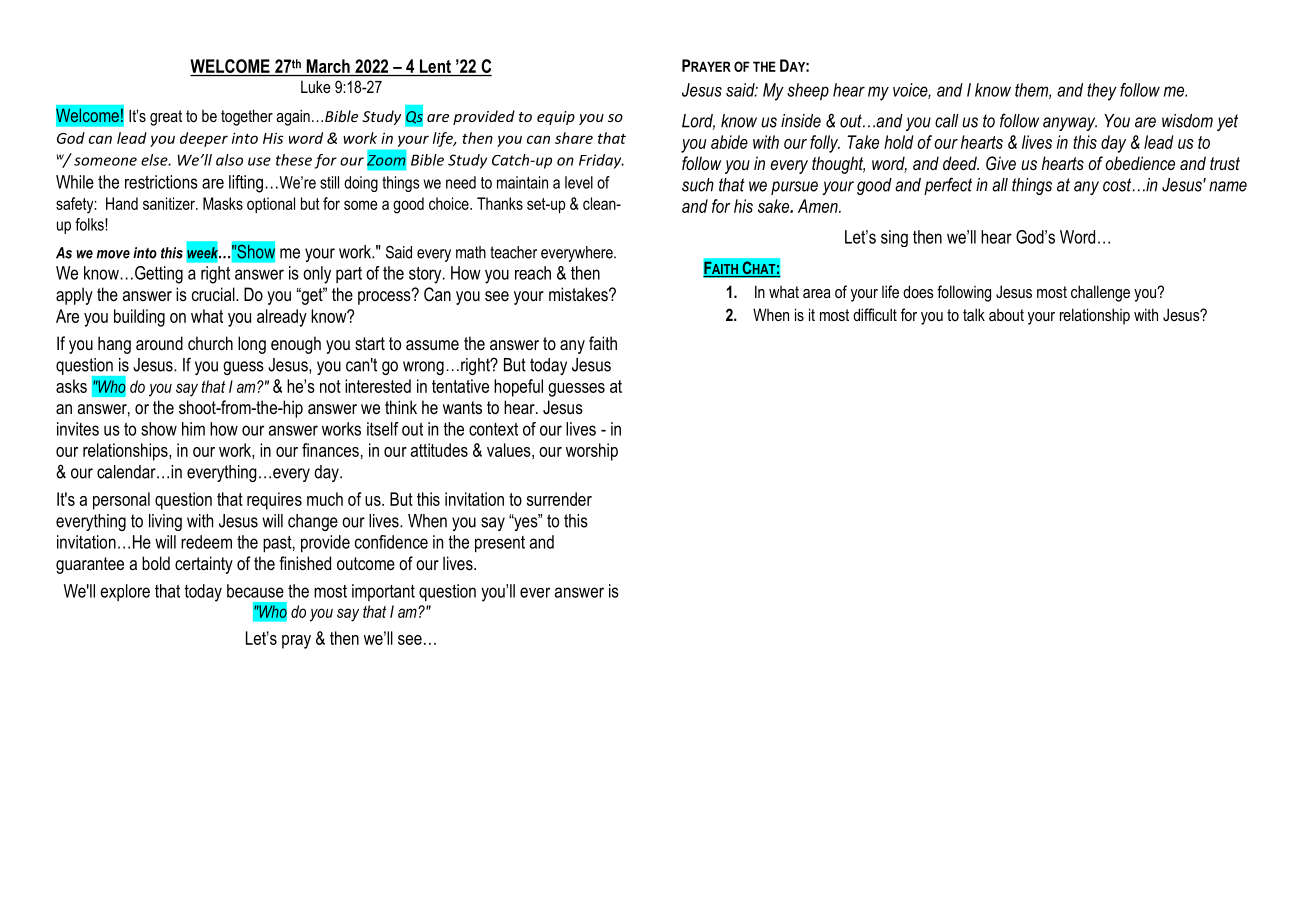 The height and width of the screenshot is (924, 1308). I want to click on they, so click(1102, 92).
